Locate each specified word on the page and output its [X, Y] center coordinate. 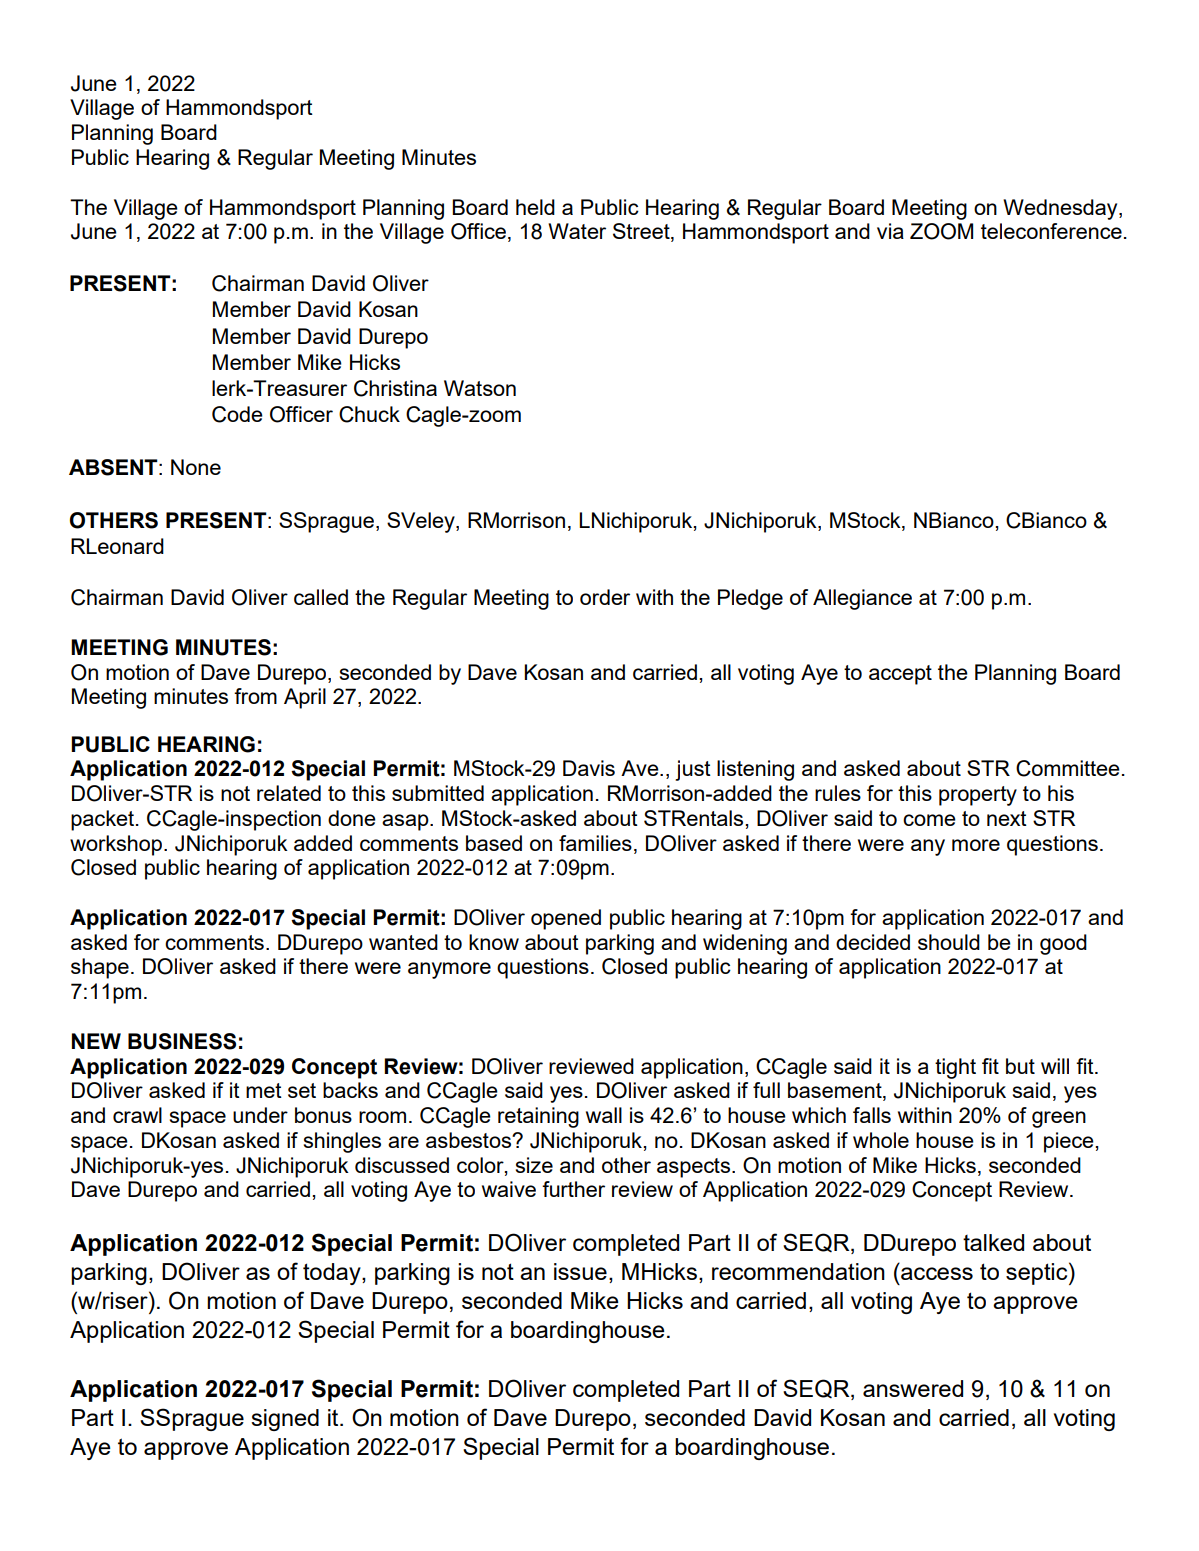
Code [237, 414]
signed [285, 1420]
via [890, 231]
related [289, 793]
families [595, 843]
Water [577, 231]
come [929, 820]
